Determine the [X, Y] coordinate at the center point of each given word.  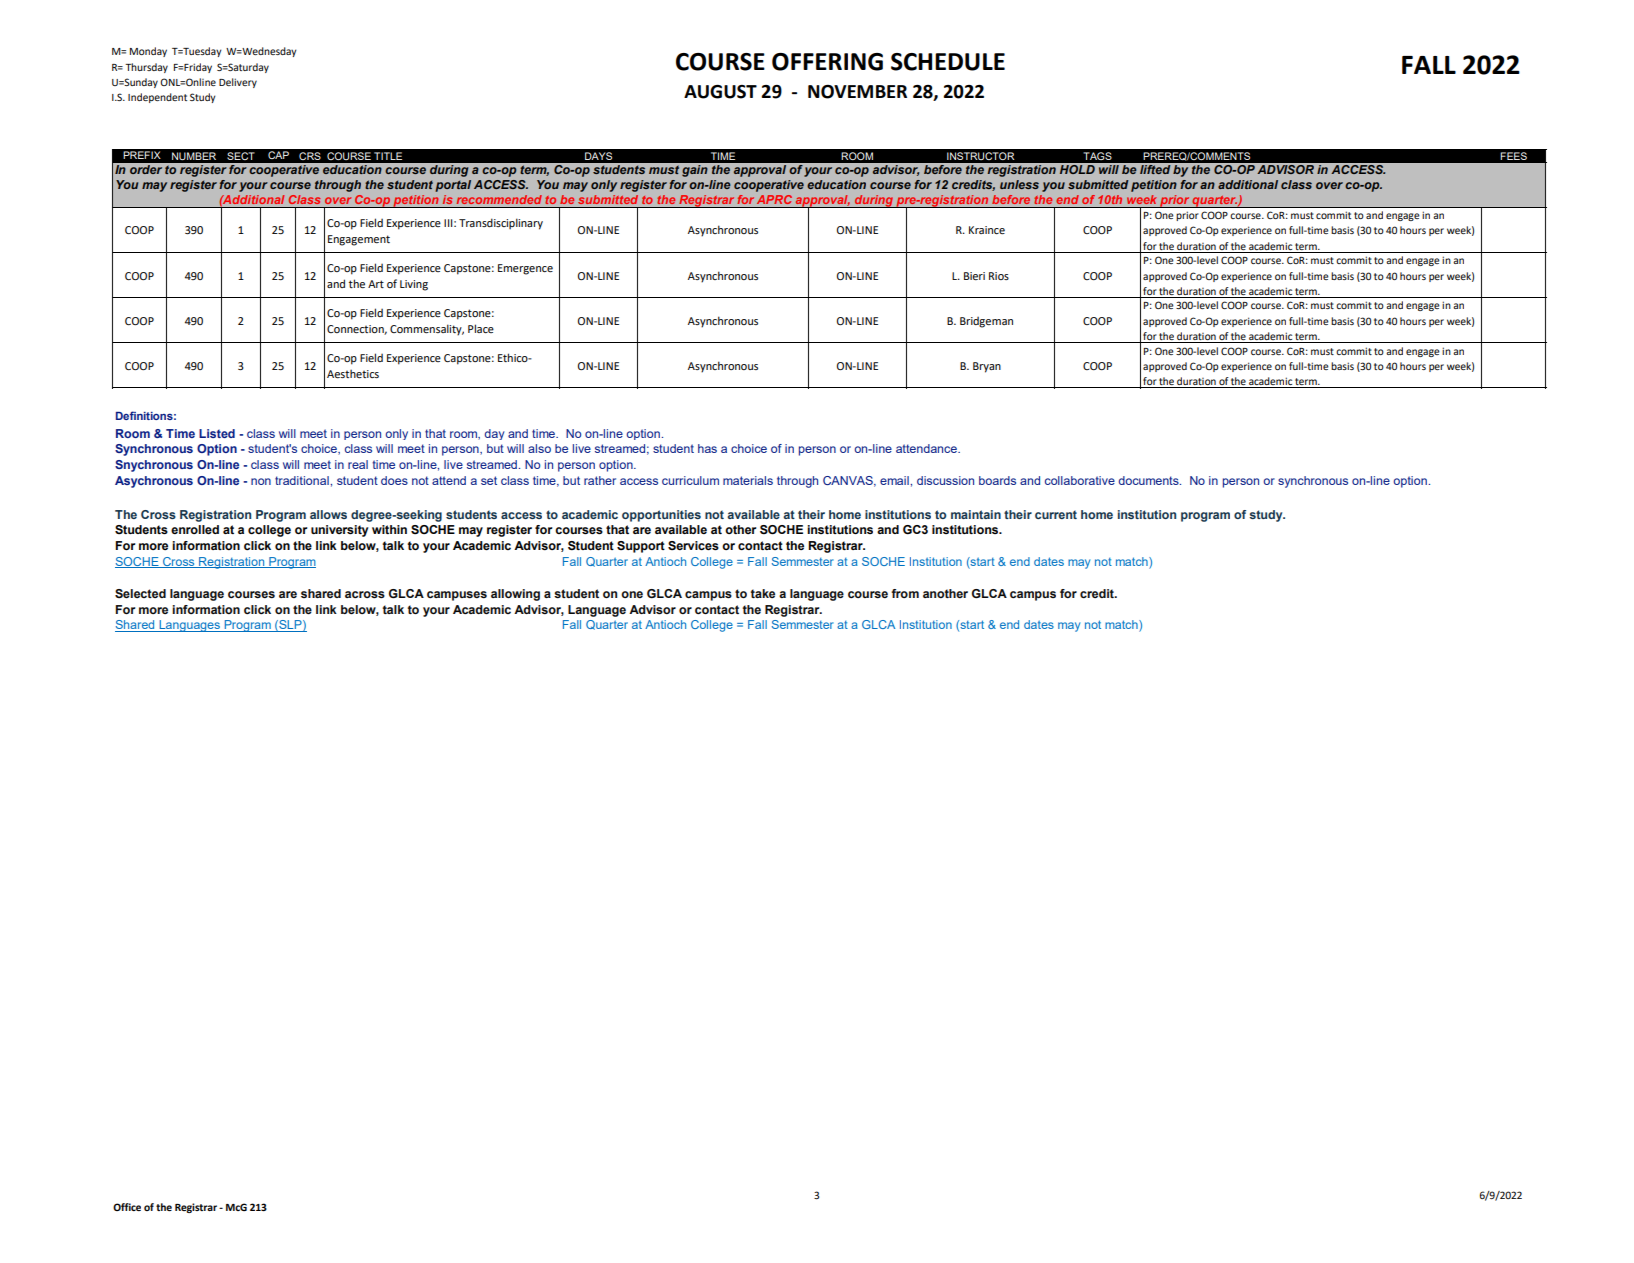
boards [997, 480]
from [905, 593]
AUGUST [720, 92]
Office [127, 1207]
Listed [217, 433]
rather [600, 480]
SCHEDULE [948, 62]
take [763, 593]
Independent [157, 98]
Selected [140, 593]
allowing [515, 595]
